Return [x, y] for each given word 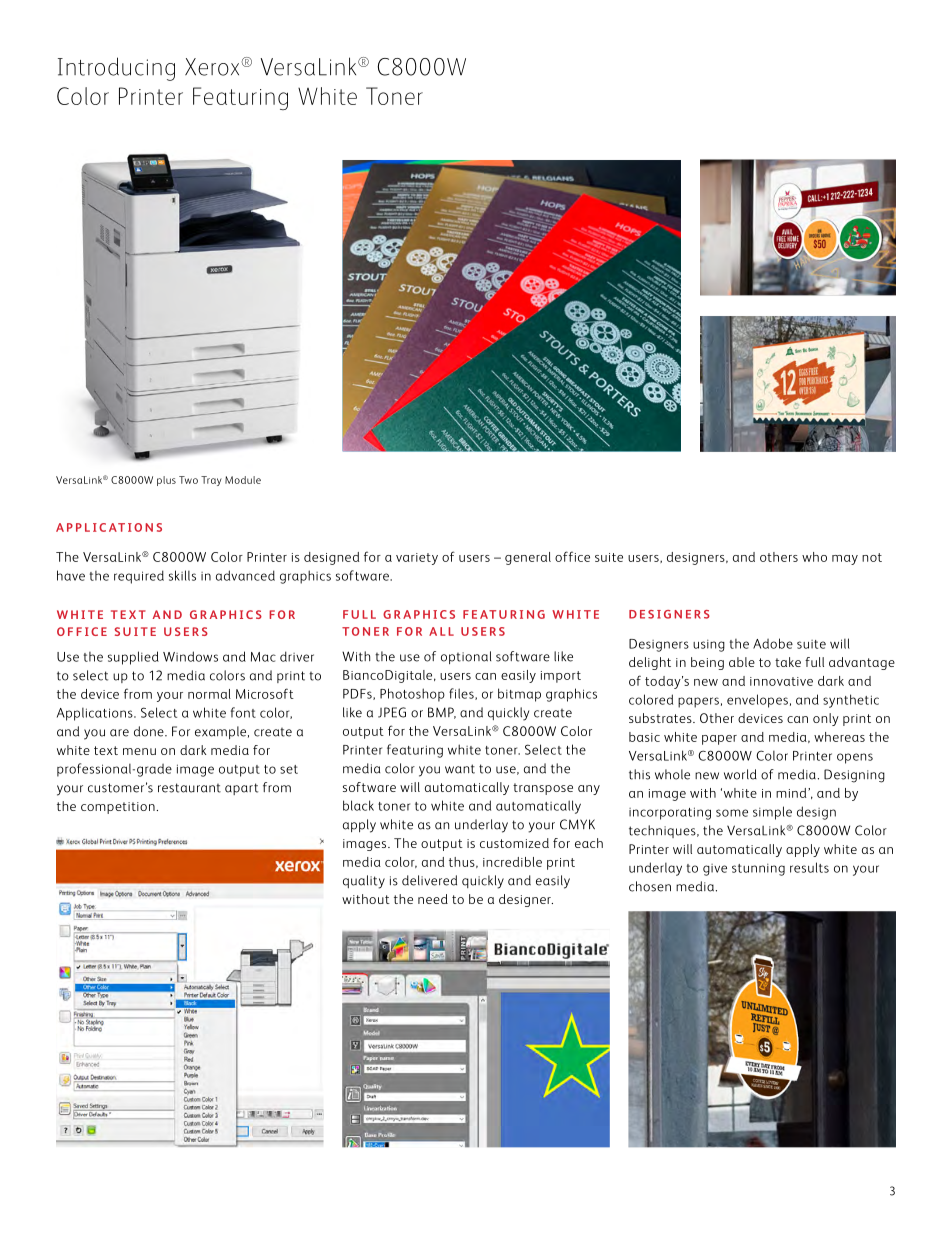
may [845, 560]
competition [118, 808]
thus [463, 862]
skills [182, 575]
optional [466, 657]
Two [188, 480]
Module [243, 480]
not [872, 557]
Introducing [116, 69]
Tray [211, 481]
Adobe [773, 643]
